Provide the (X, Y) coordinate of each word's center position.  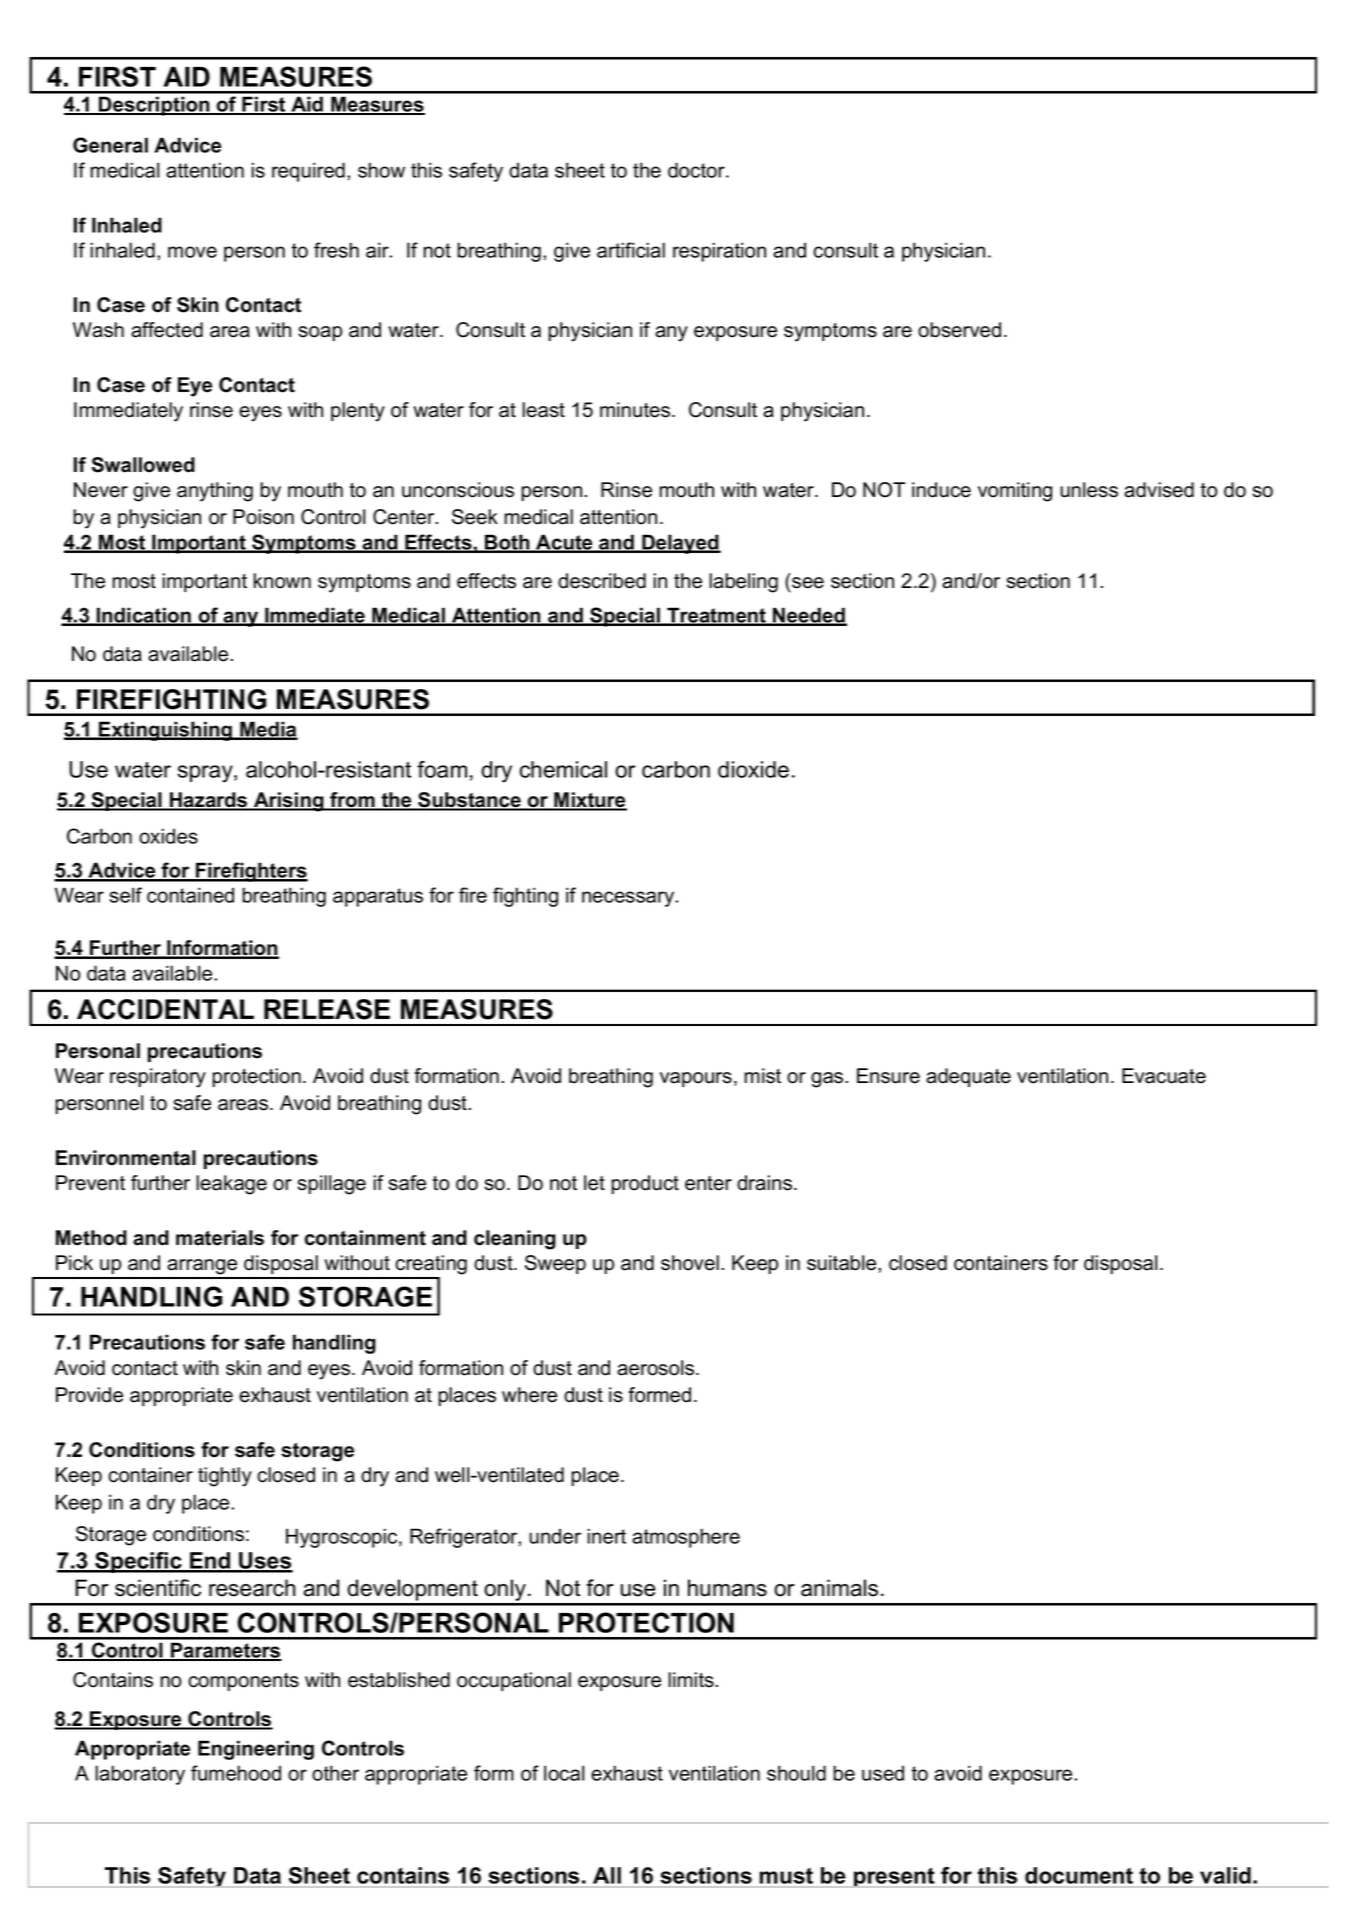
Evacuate (1164, 1076)
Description (154, 106)
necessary (629, 899)
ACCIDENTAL (165, 1009)
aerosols (657, 1368)
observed (959, 330)
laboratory (140, 1775)
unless (1089, 490)
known (282, 581)
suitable (843, 1263)
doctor (697, 170)
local (564, 1773)
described (602, 581)
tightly (225, 1477)
